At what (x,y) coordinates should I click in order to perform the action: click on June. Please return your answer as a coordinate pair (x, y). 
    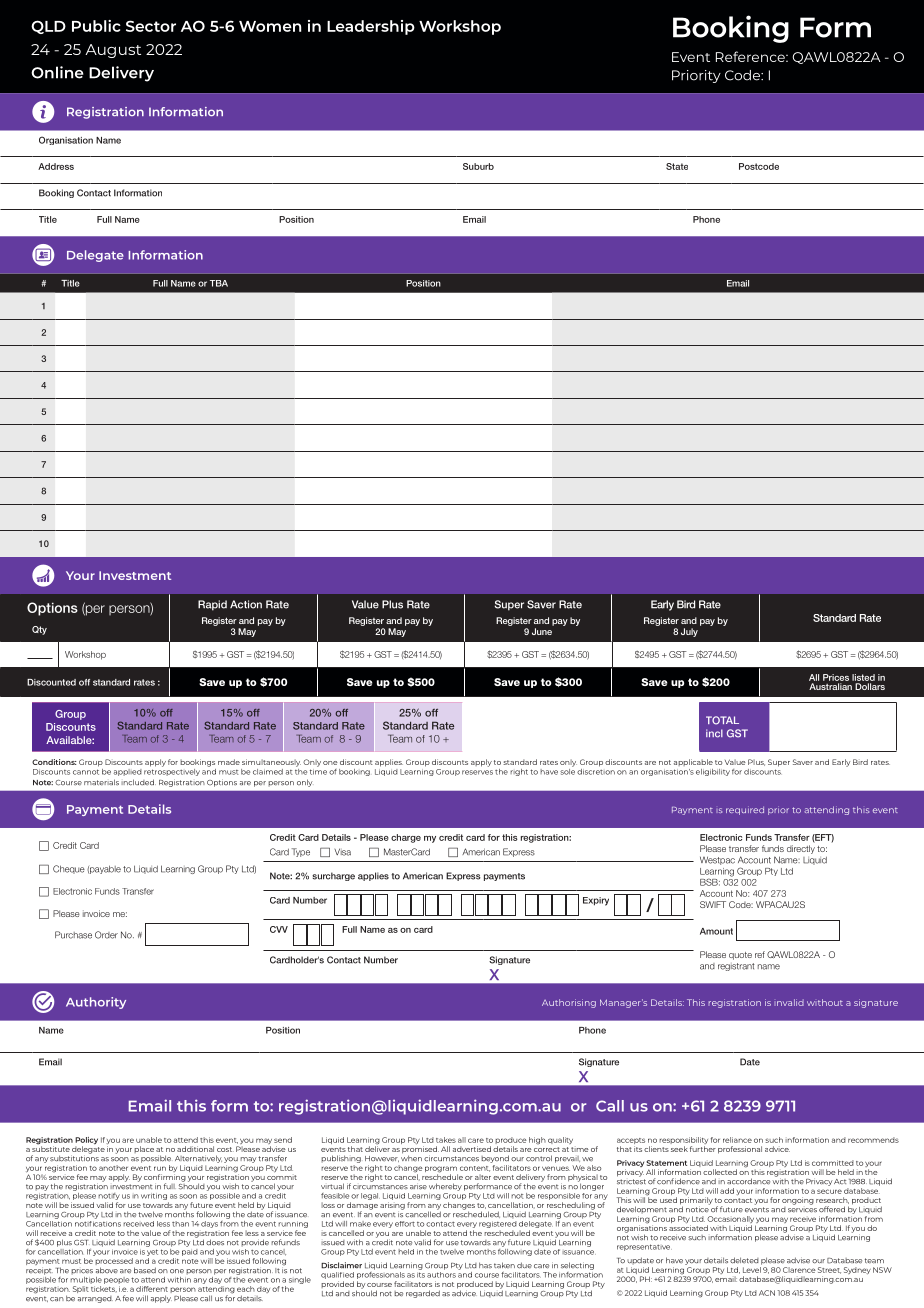
    Looking at the image, I should click on (542, 631).
